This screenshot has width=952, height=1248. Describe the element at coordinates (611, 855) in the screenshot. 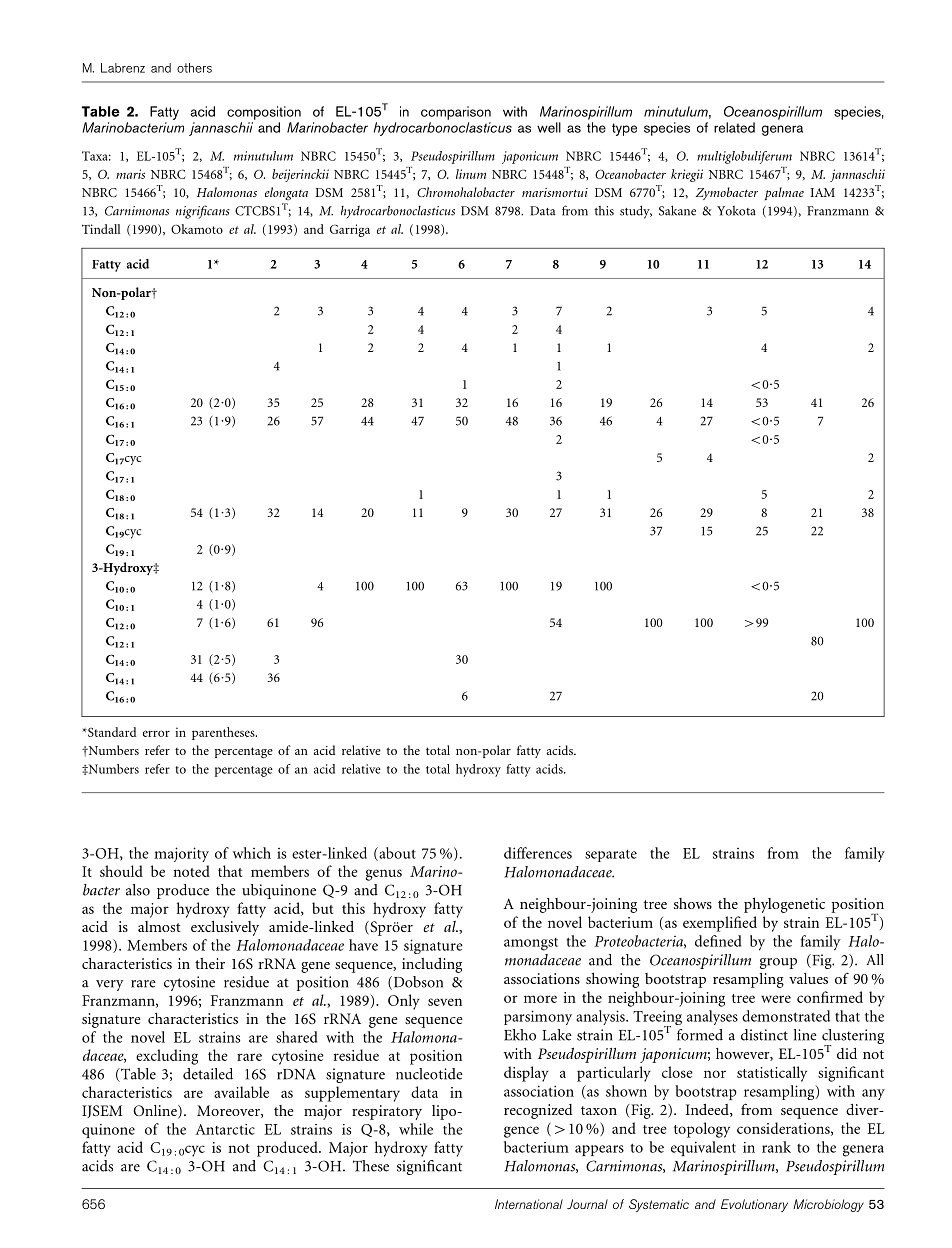

I see `separate` at that location.
